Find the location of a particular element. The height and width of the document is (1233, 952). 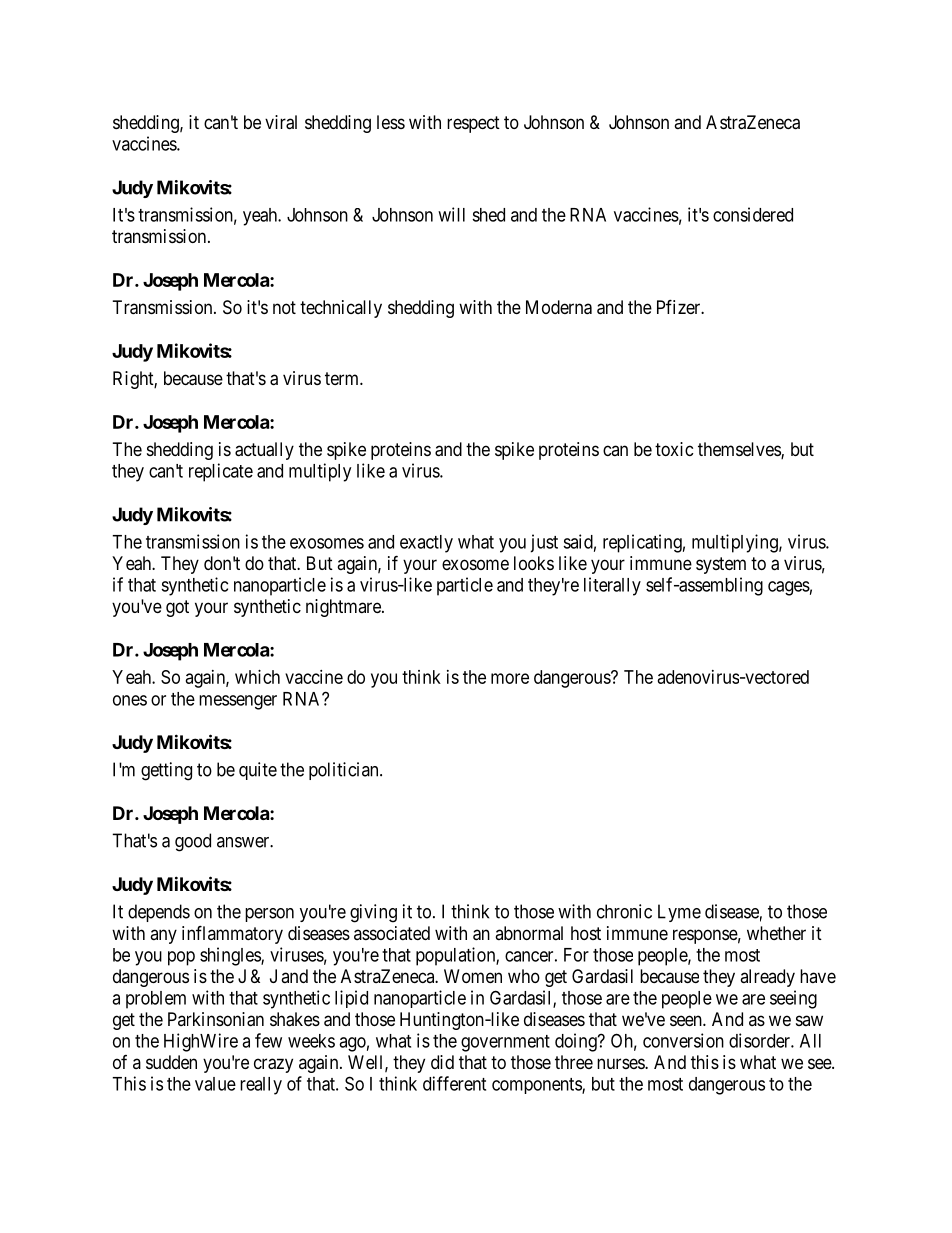

respect is located at coordinates (473, 124).
